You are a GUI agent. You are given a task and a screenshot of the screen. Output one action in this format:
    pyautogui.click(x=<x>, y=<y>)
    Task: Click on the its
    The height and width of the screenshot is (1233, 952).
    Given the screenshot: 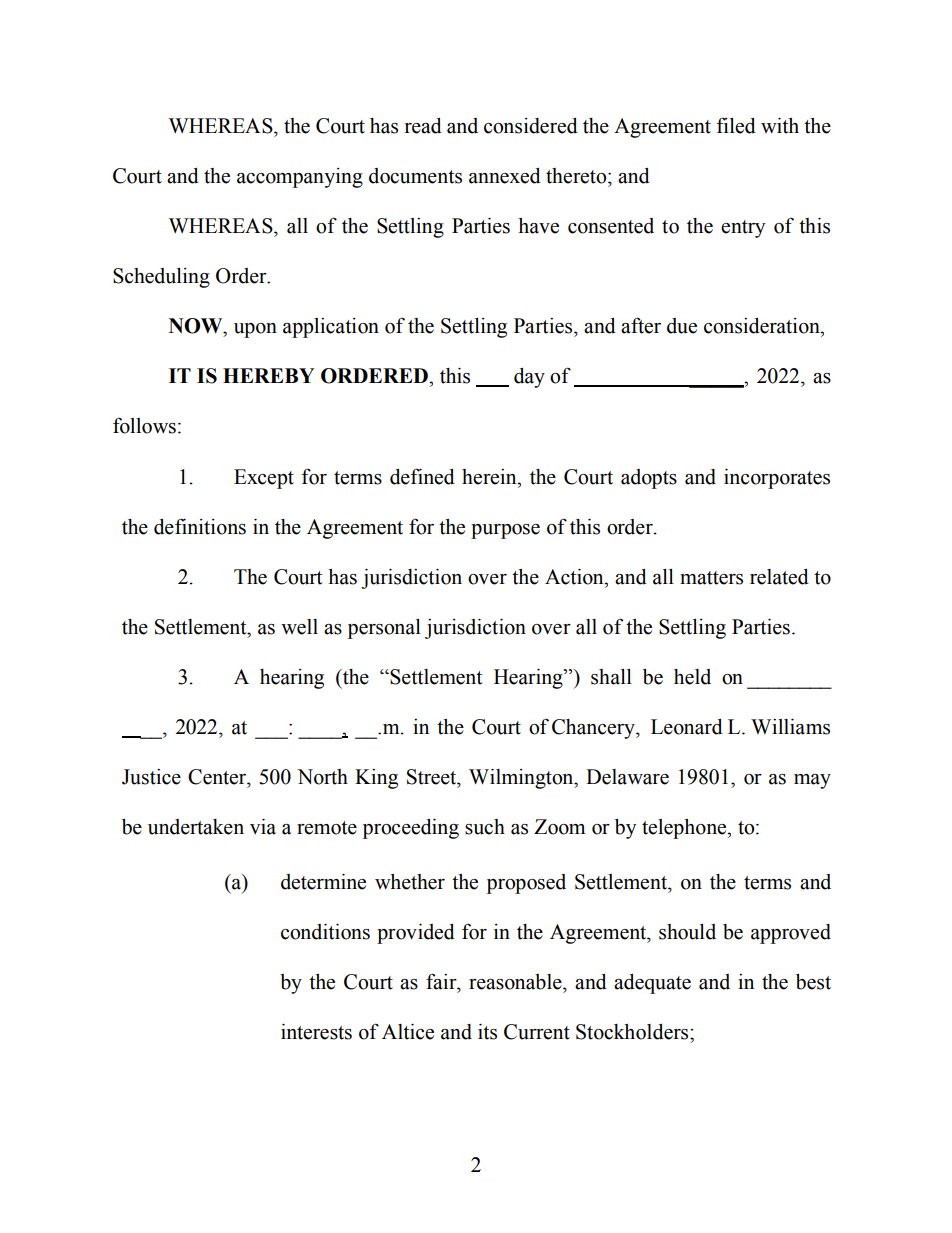 What is the action you would take?
    pyautogui.click(x=487, y=1032)
